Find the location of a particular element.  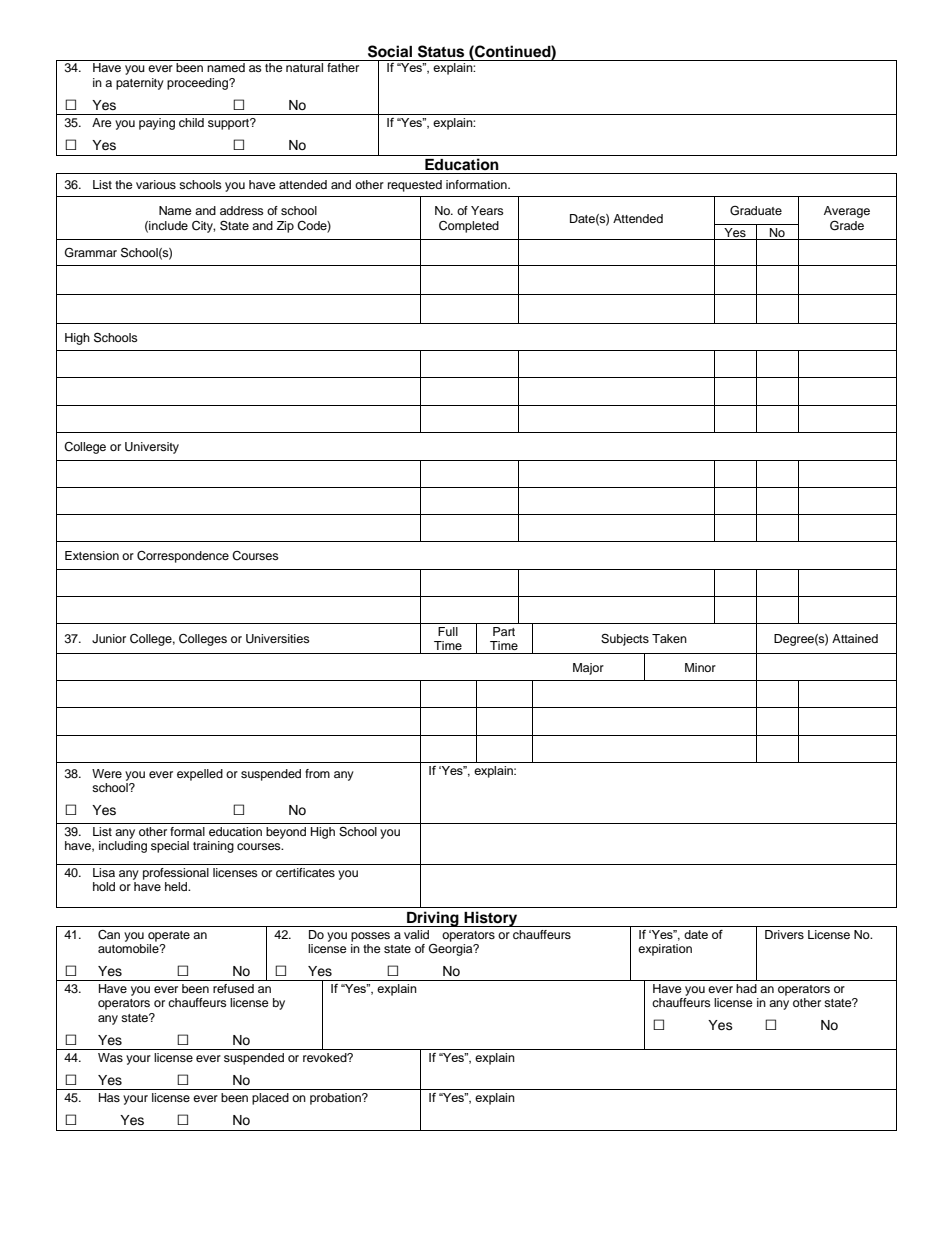

Grade is located at coordinates (847, 225).
